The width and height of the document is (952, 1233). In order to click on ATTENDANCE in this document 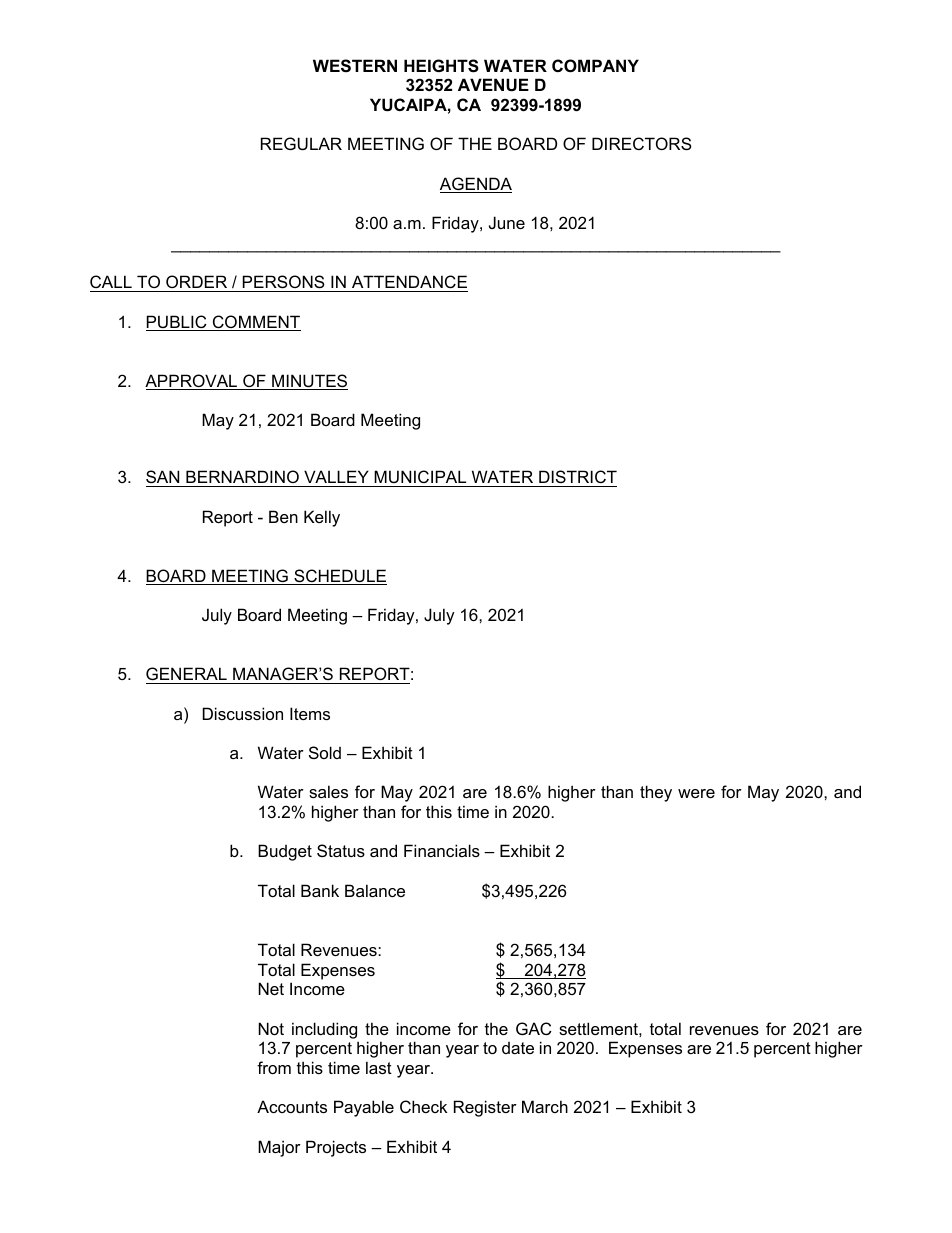, I will do `click(409, 281)`.
